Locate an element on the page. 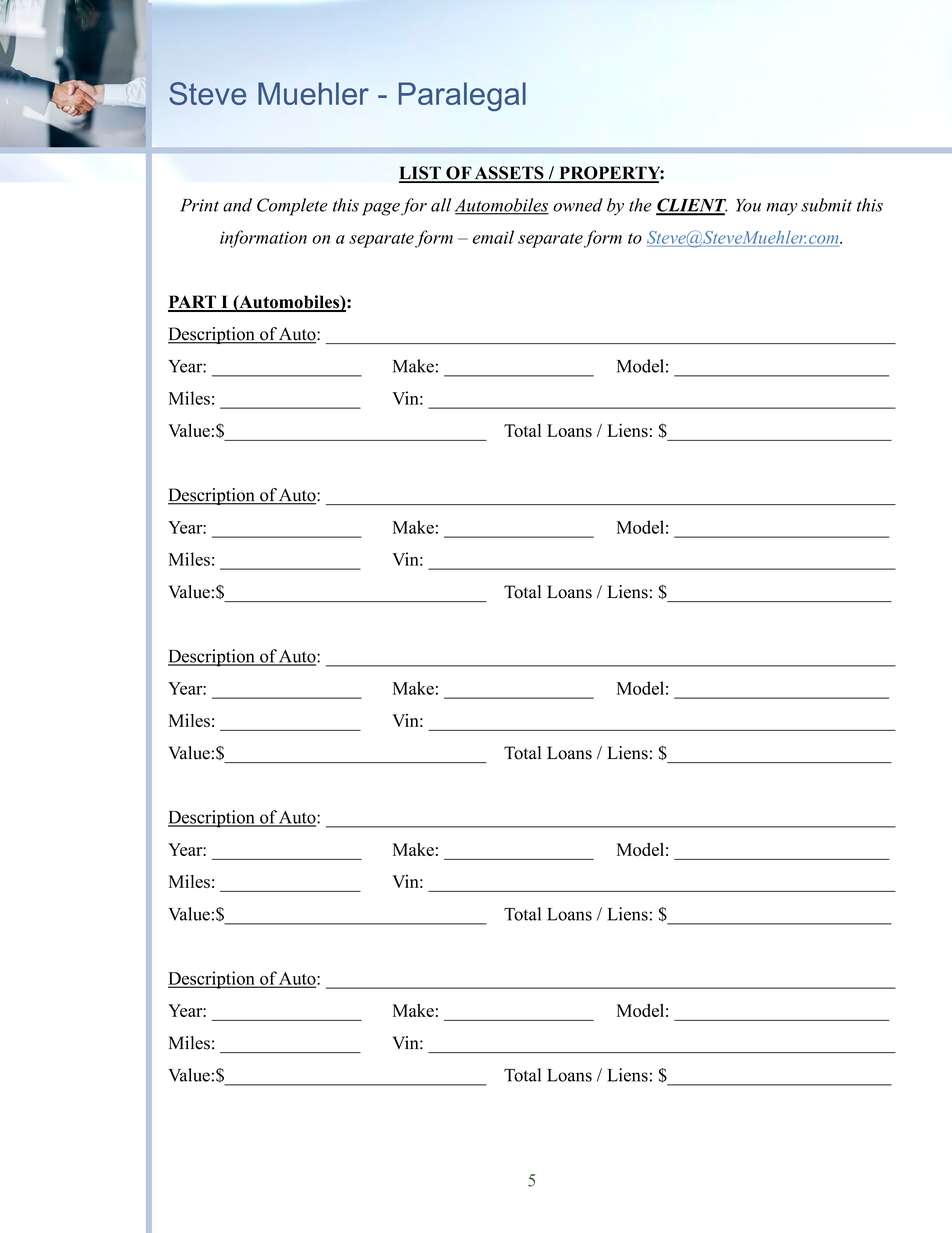  PART is located at coordinates (193, 303).
